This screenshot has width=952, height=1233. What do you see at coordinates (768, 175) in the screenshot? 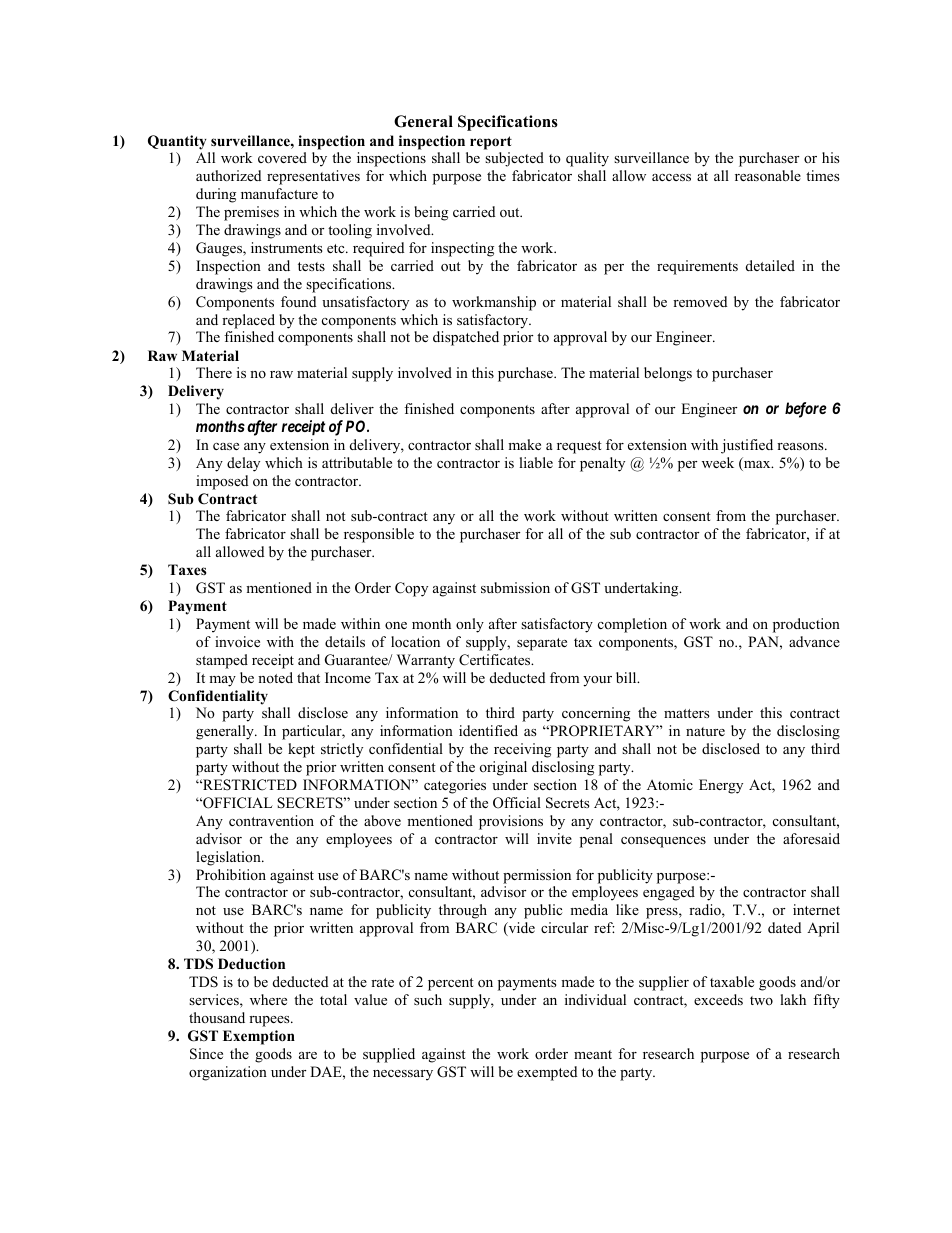
I see `reasonable` at bounding box center [768, 175].
